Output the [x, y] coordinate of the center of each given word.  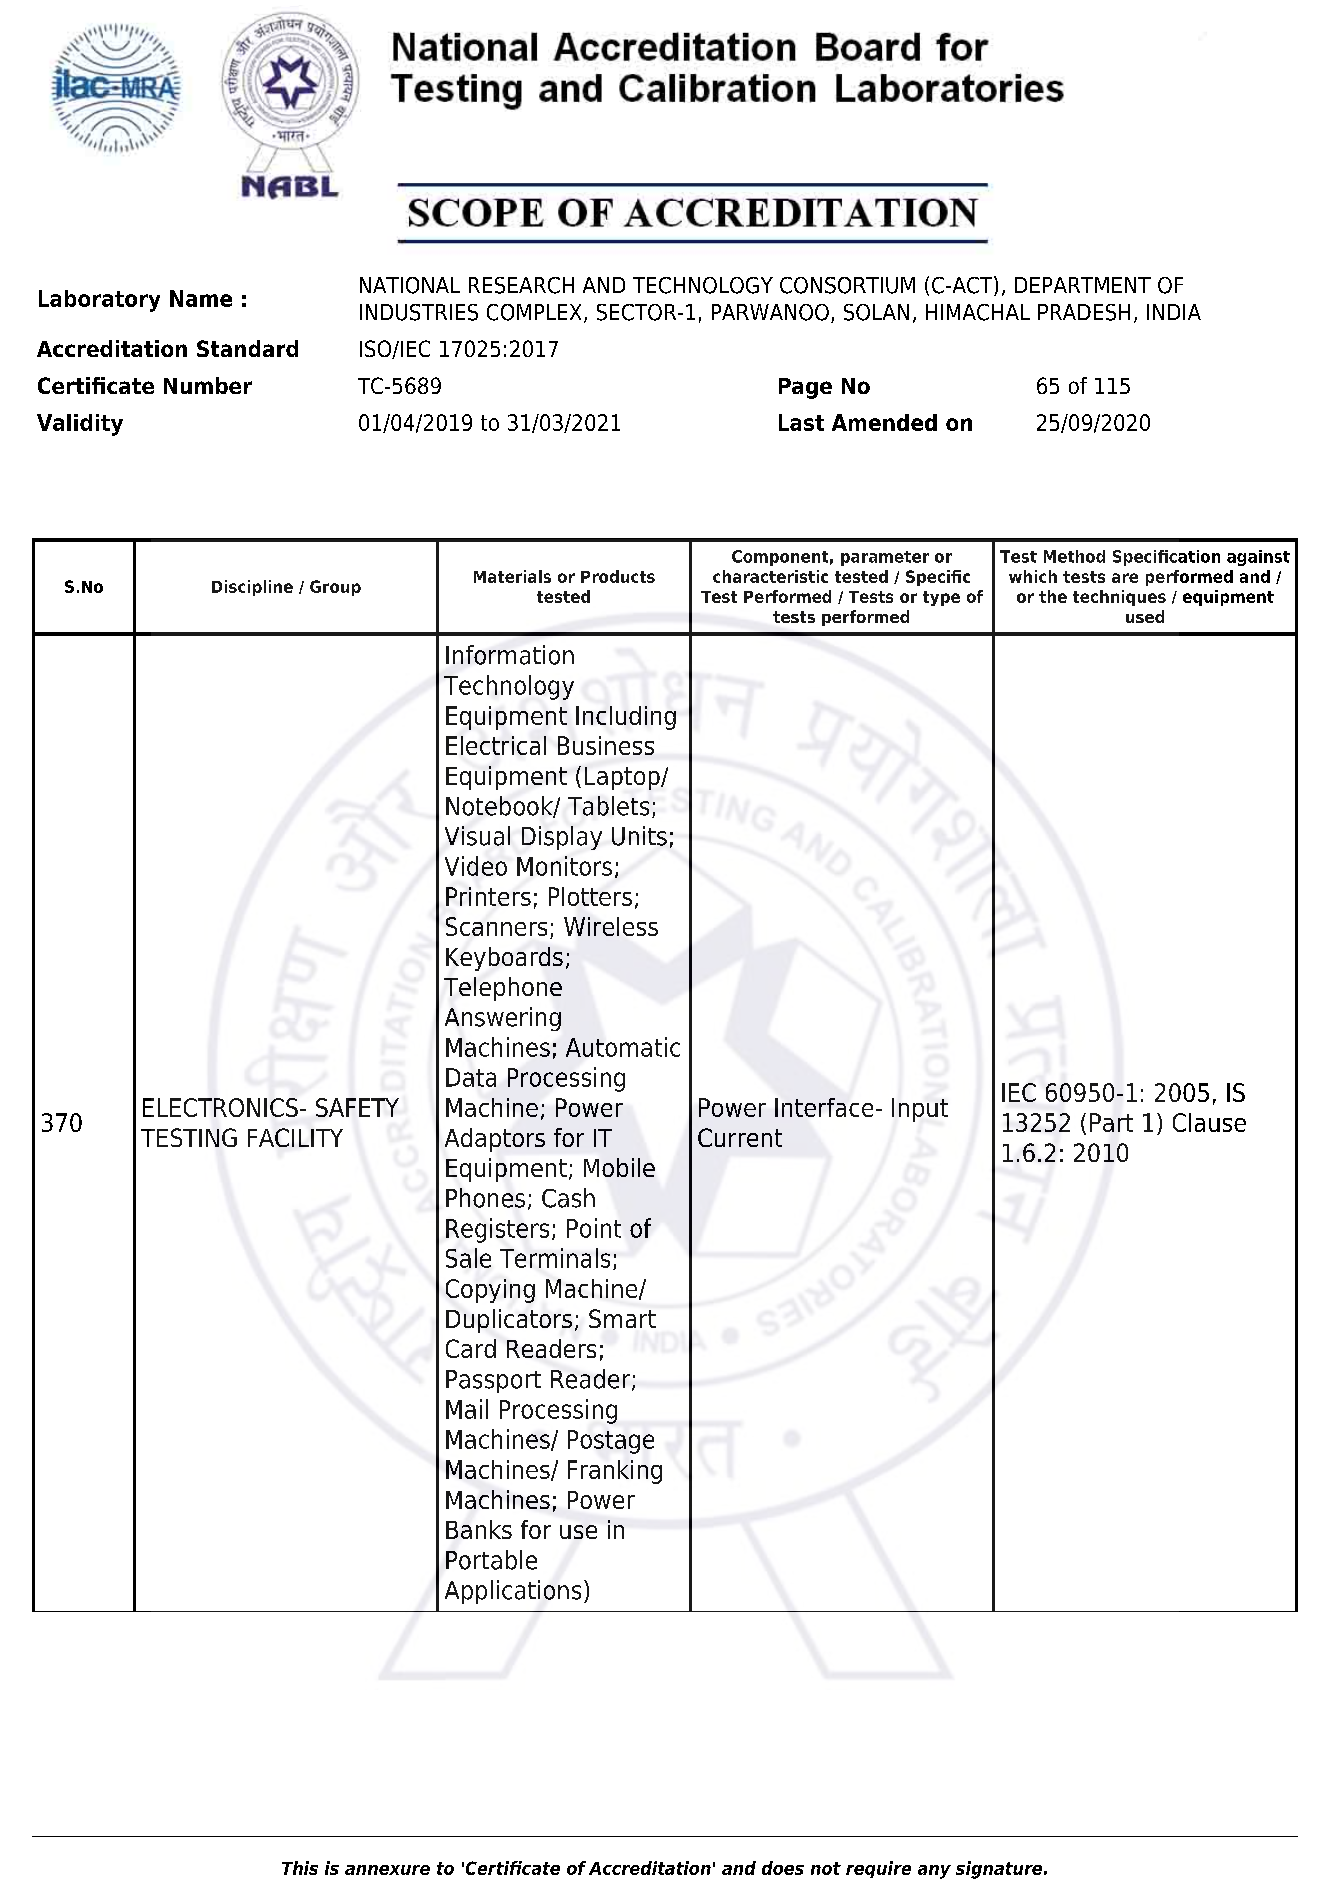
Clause [1209, 1122]
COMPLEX [534, 312]
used [1145, 616]
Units [639, 836]
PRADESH [1084, 312]
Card [471, 1348]
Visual [477, 836]
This [300, 1868]
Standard [247, 348]
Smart [622, 1318]
